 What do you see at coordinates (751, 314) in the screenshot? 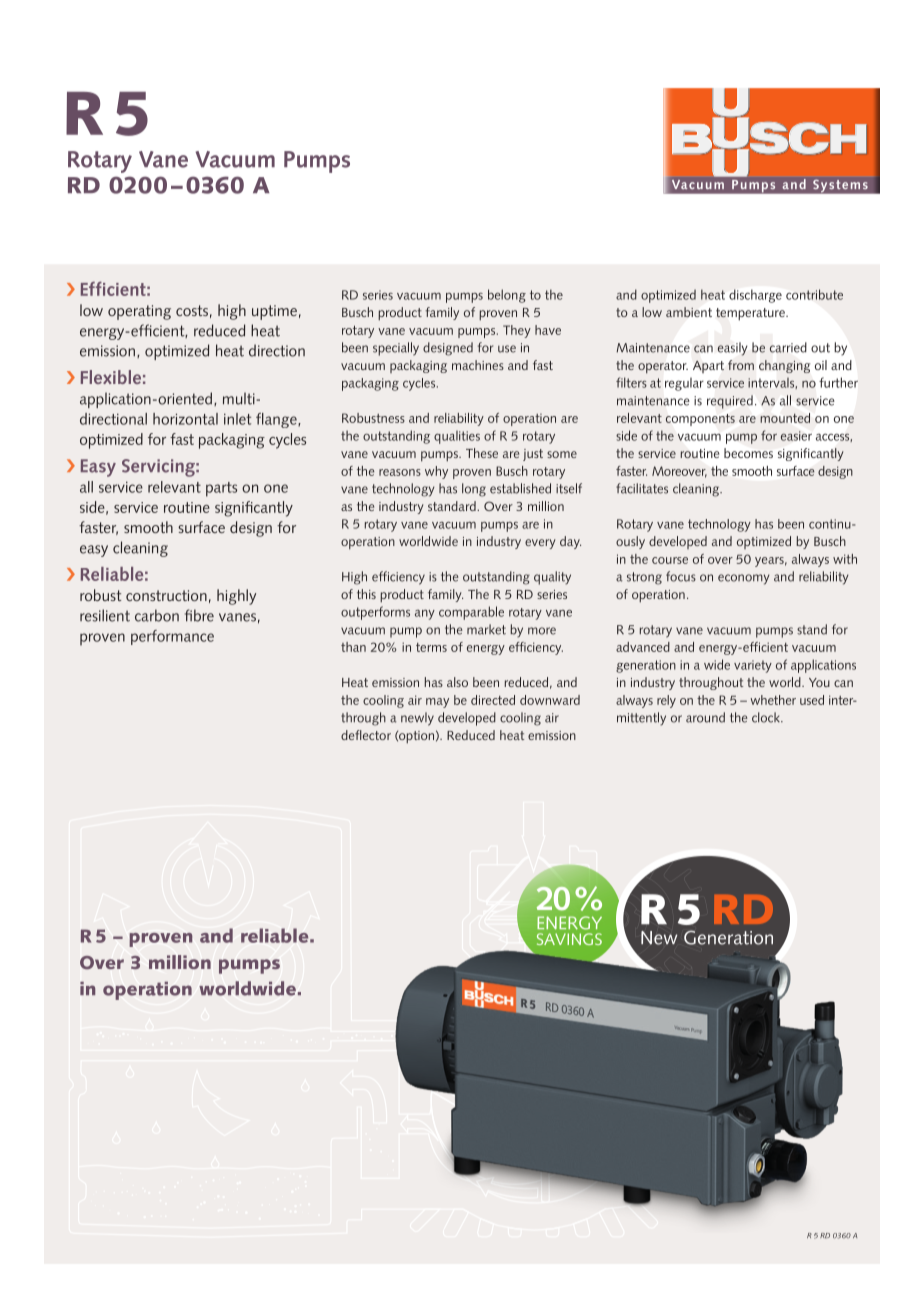
I see `temperature` at bounding box center [751, 314].
